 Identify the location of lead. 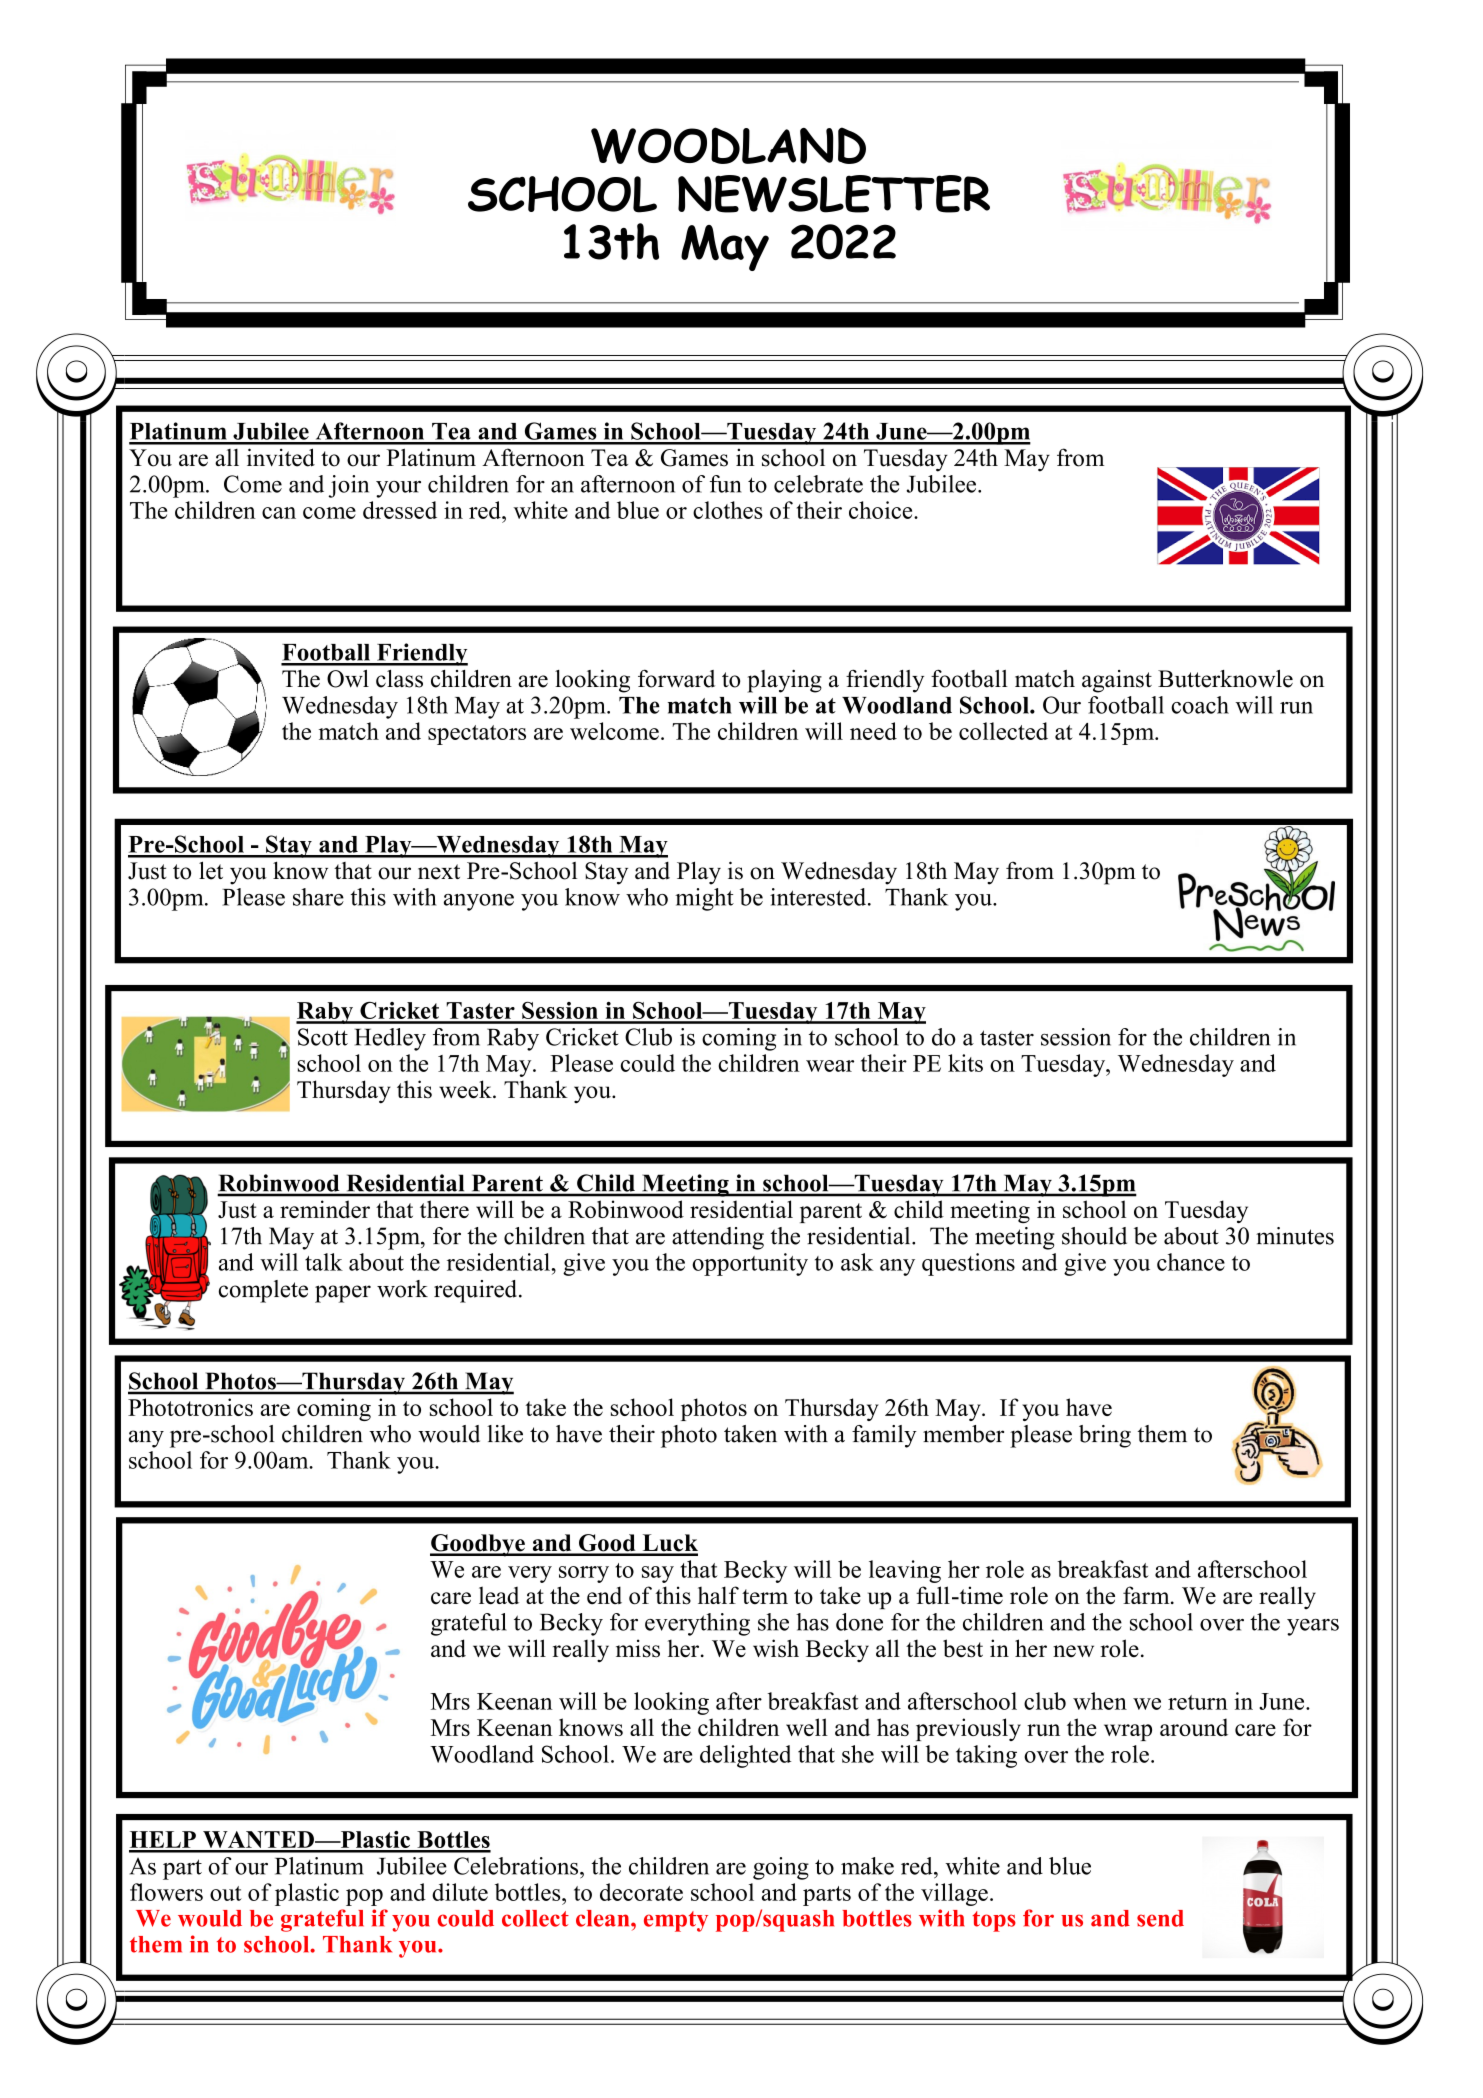
(499, 1595).
